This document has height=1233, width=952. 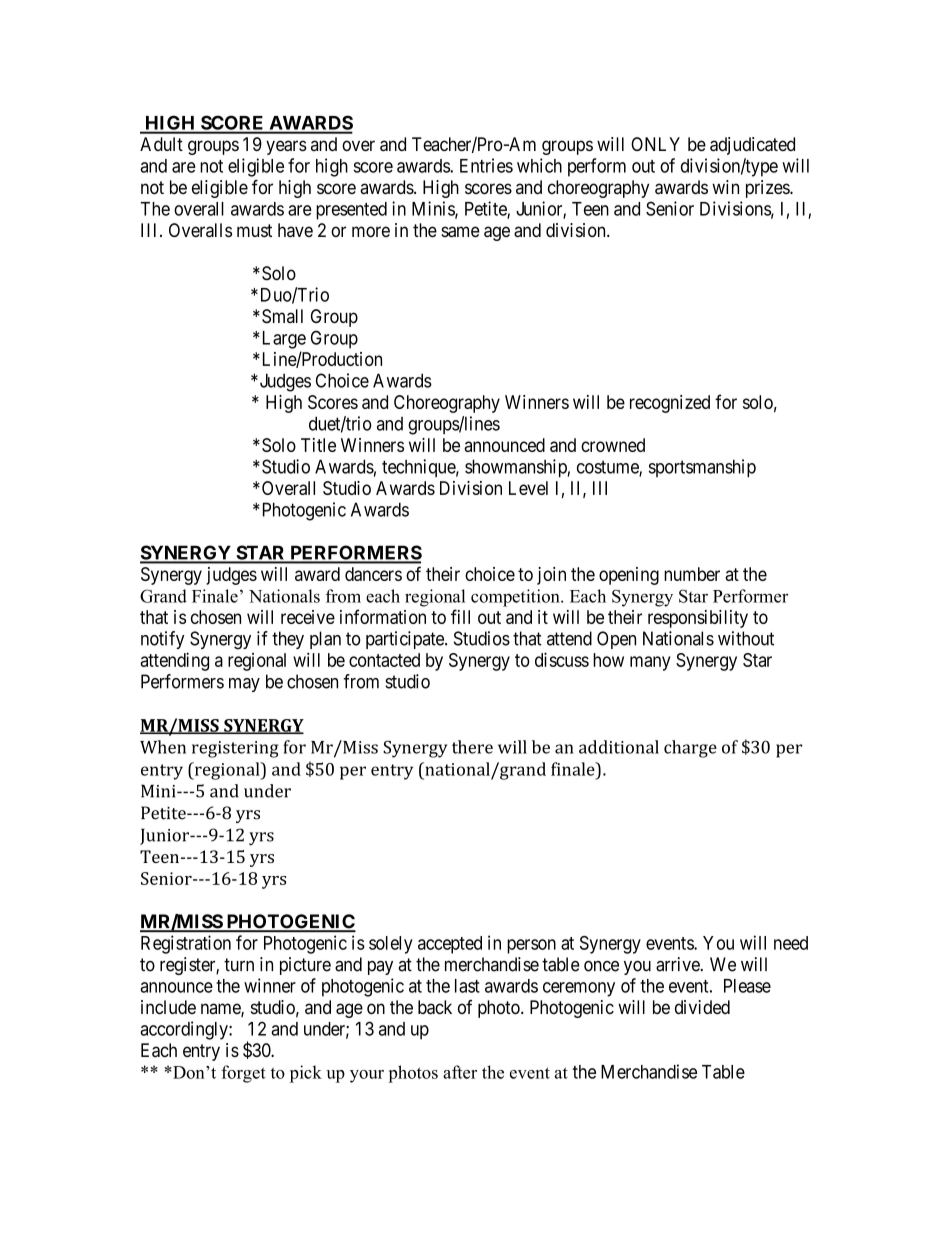 What do you see at coordinates (752, 146) in the document?
I see `adjudicated` at bounding box center [752, 146].
